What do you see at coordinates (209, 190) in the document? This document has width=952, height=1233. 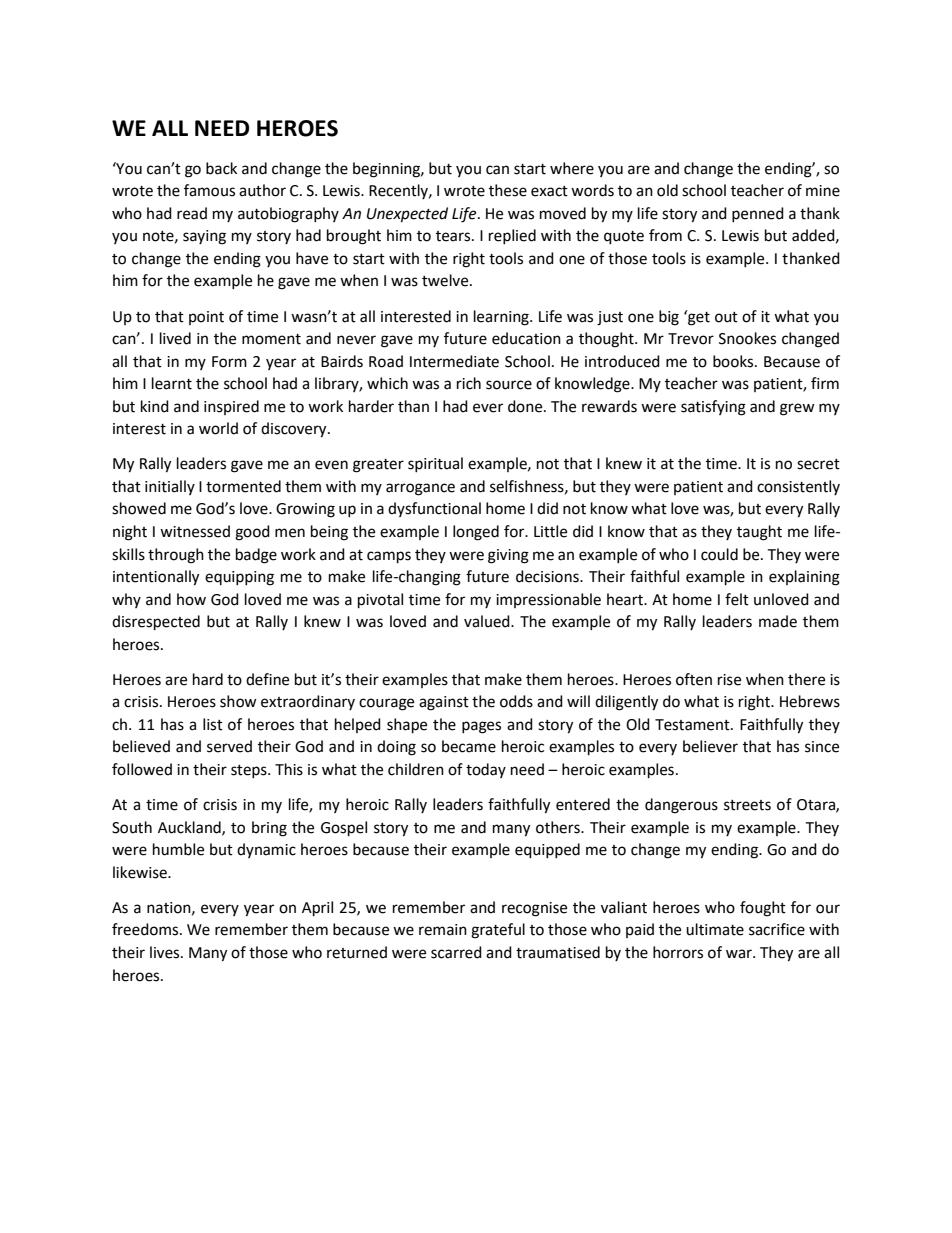 I see `famous` at bounding box center [209, 190].
